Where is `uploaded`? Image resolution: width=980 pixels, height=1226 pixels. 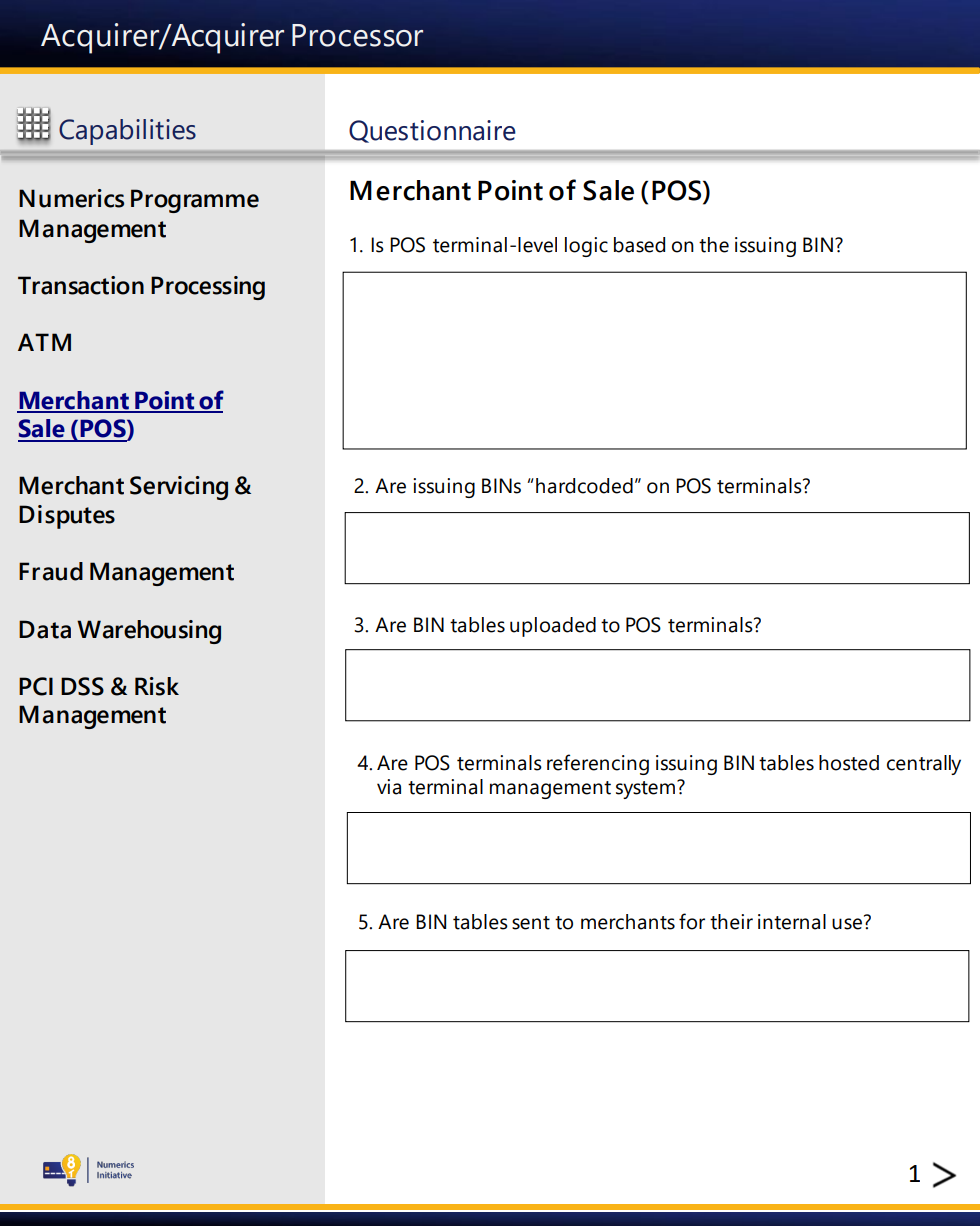
uploaded is located at coordinates (553, 627).
